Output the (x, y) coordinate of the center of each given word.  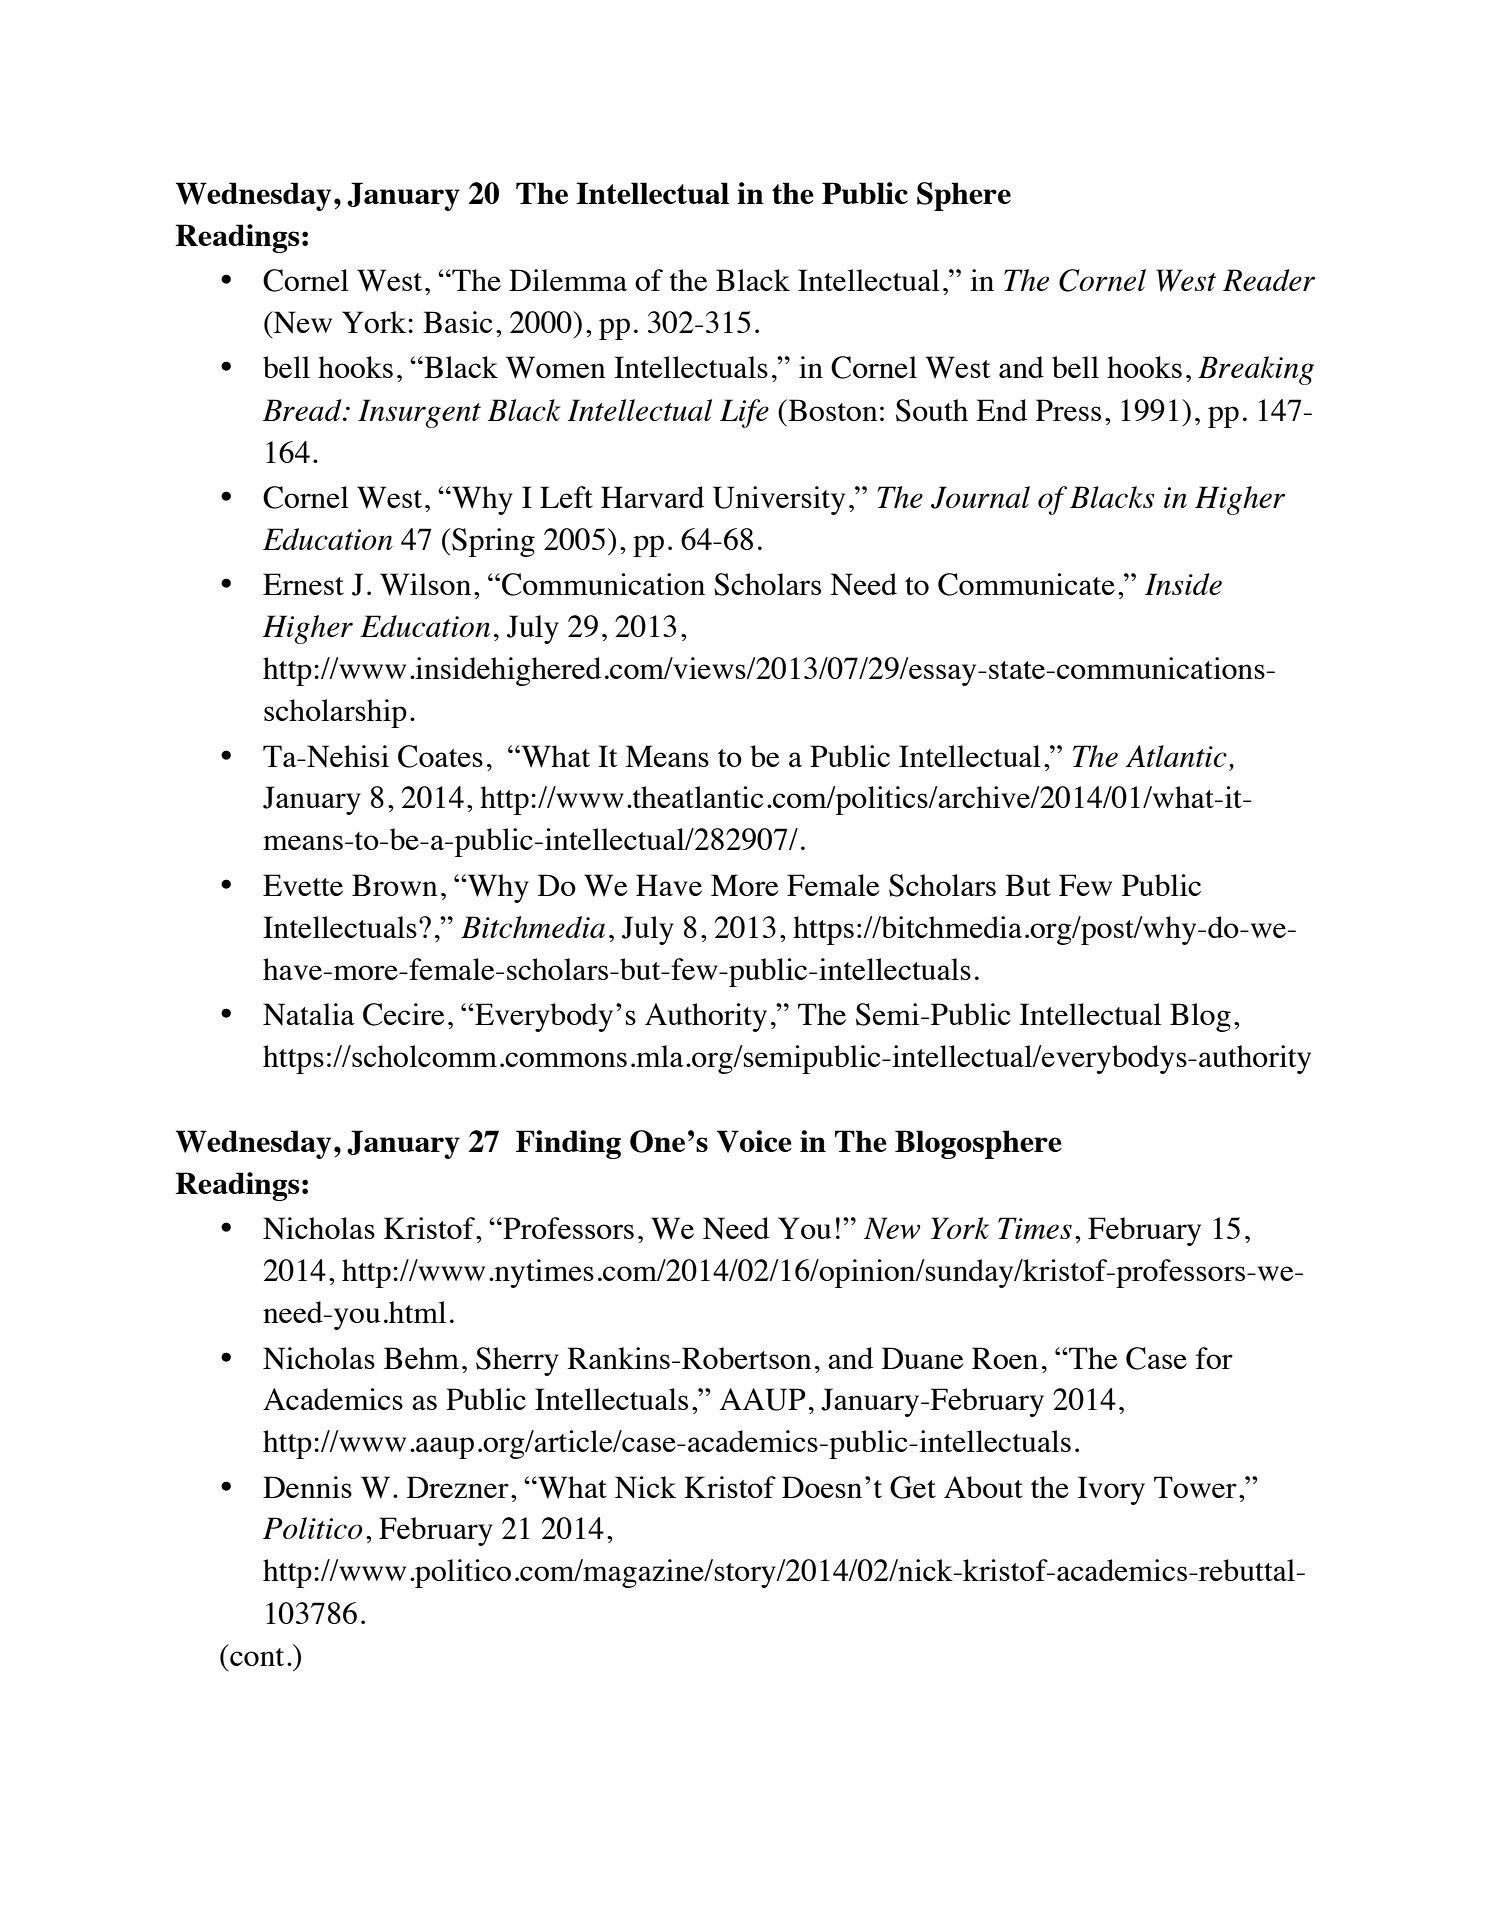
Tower (1195, 1487)
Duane (922, 1358)
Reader (1269, 280)
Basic (458, 322)
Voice (754, 1141)
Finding (568, 1144)
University (779, 500)
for (1214, 1358)
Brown (395, 885)
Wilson (425, 584)
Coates (440, 756)
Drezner (458, 1487)
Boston (832, 410)
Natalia (309, 1014)
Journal (980, 497)
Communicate (1026, 584)
